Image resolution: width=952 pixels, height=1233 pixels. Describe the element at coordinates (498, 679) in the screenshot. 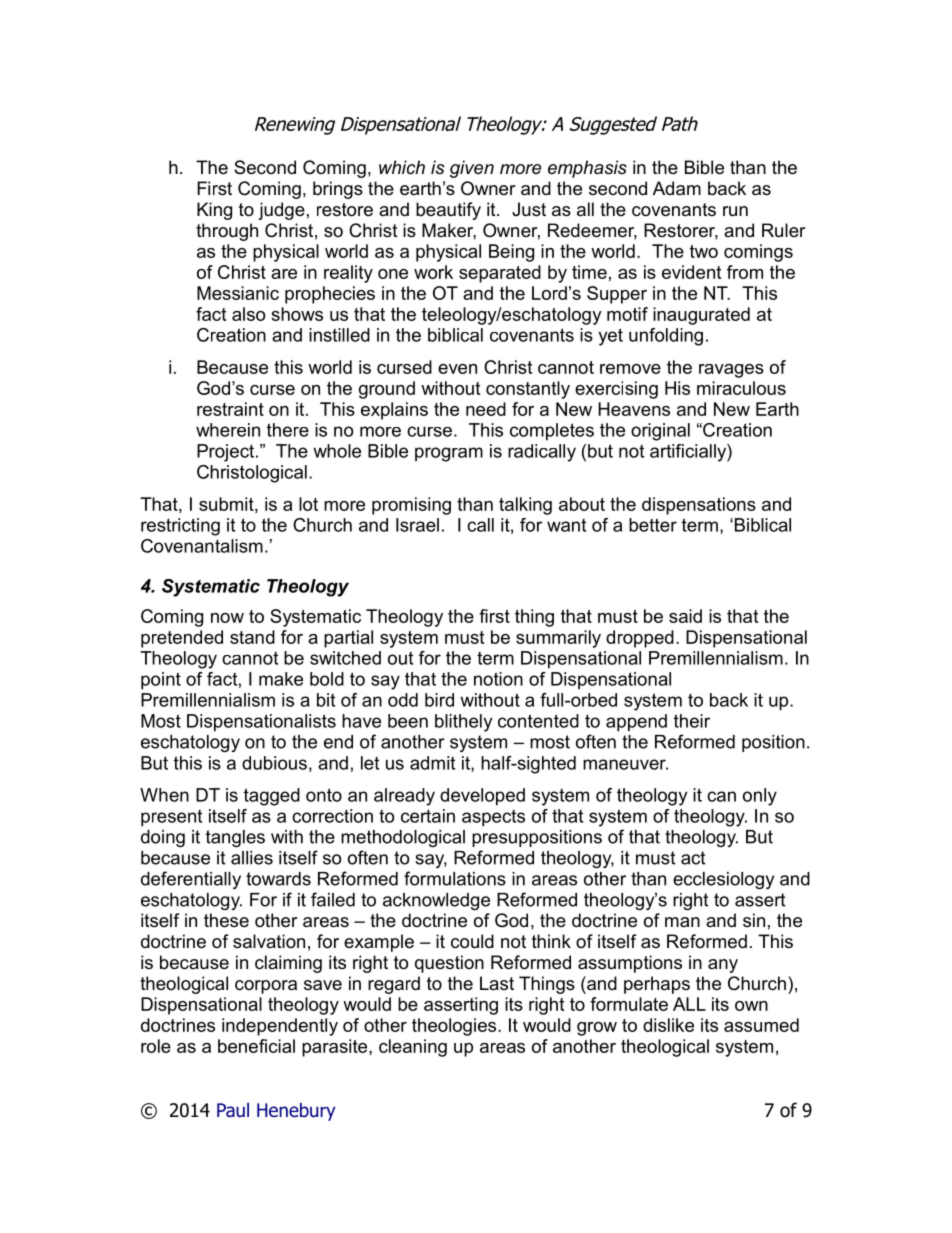

I see `notion` at that location.
